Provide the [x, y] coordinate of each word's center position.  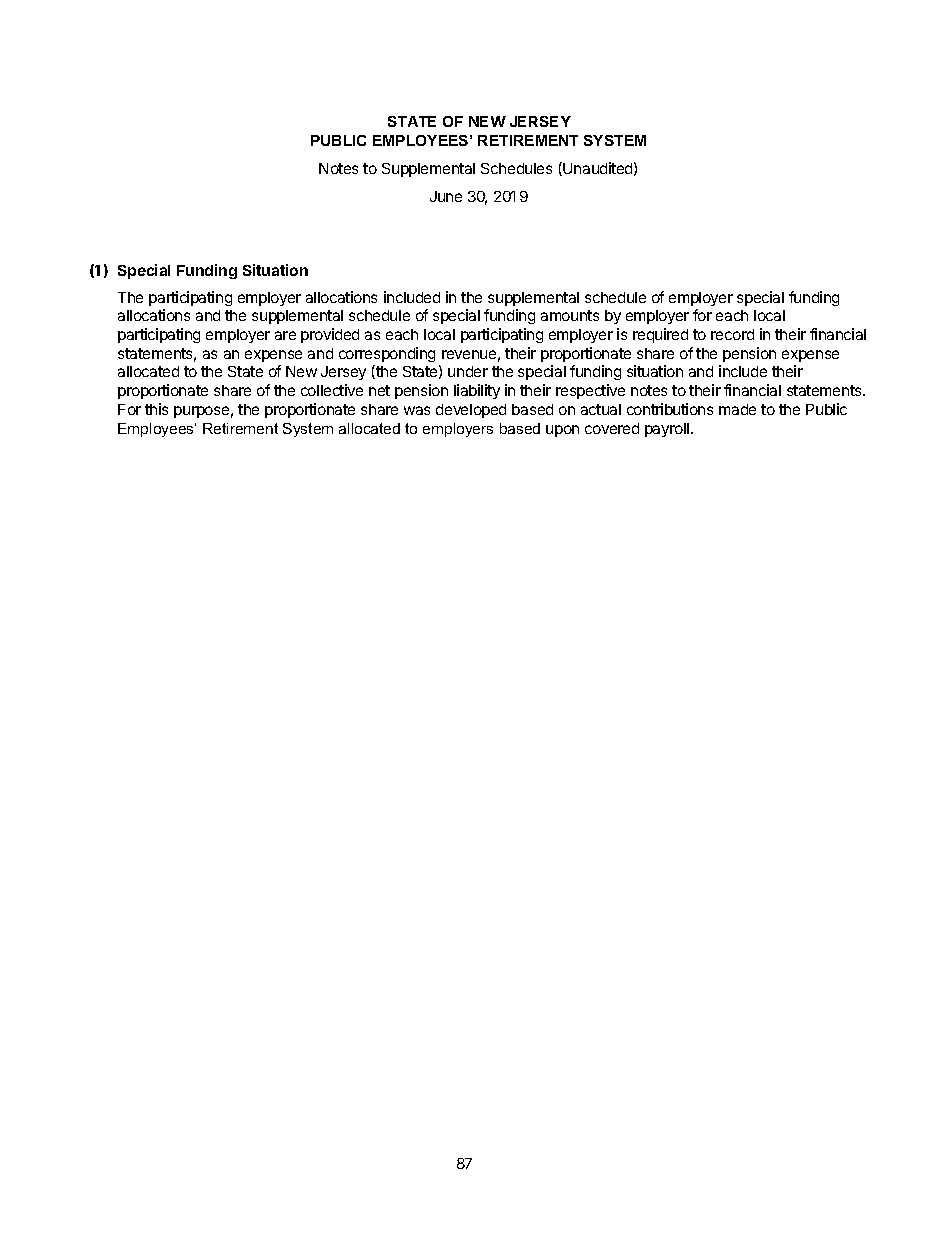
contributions [670, 409]
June [446, 196]
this [156, 409]
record [732, 334]
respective [590, 391]
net [379, 390]
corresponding [387, 354]
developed [471, 411]
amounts [570, 315]
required [660, 335]
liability [477, 391]
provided [330, 335]
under [468, 371]
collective [332, 390]
